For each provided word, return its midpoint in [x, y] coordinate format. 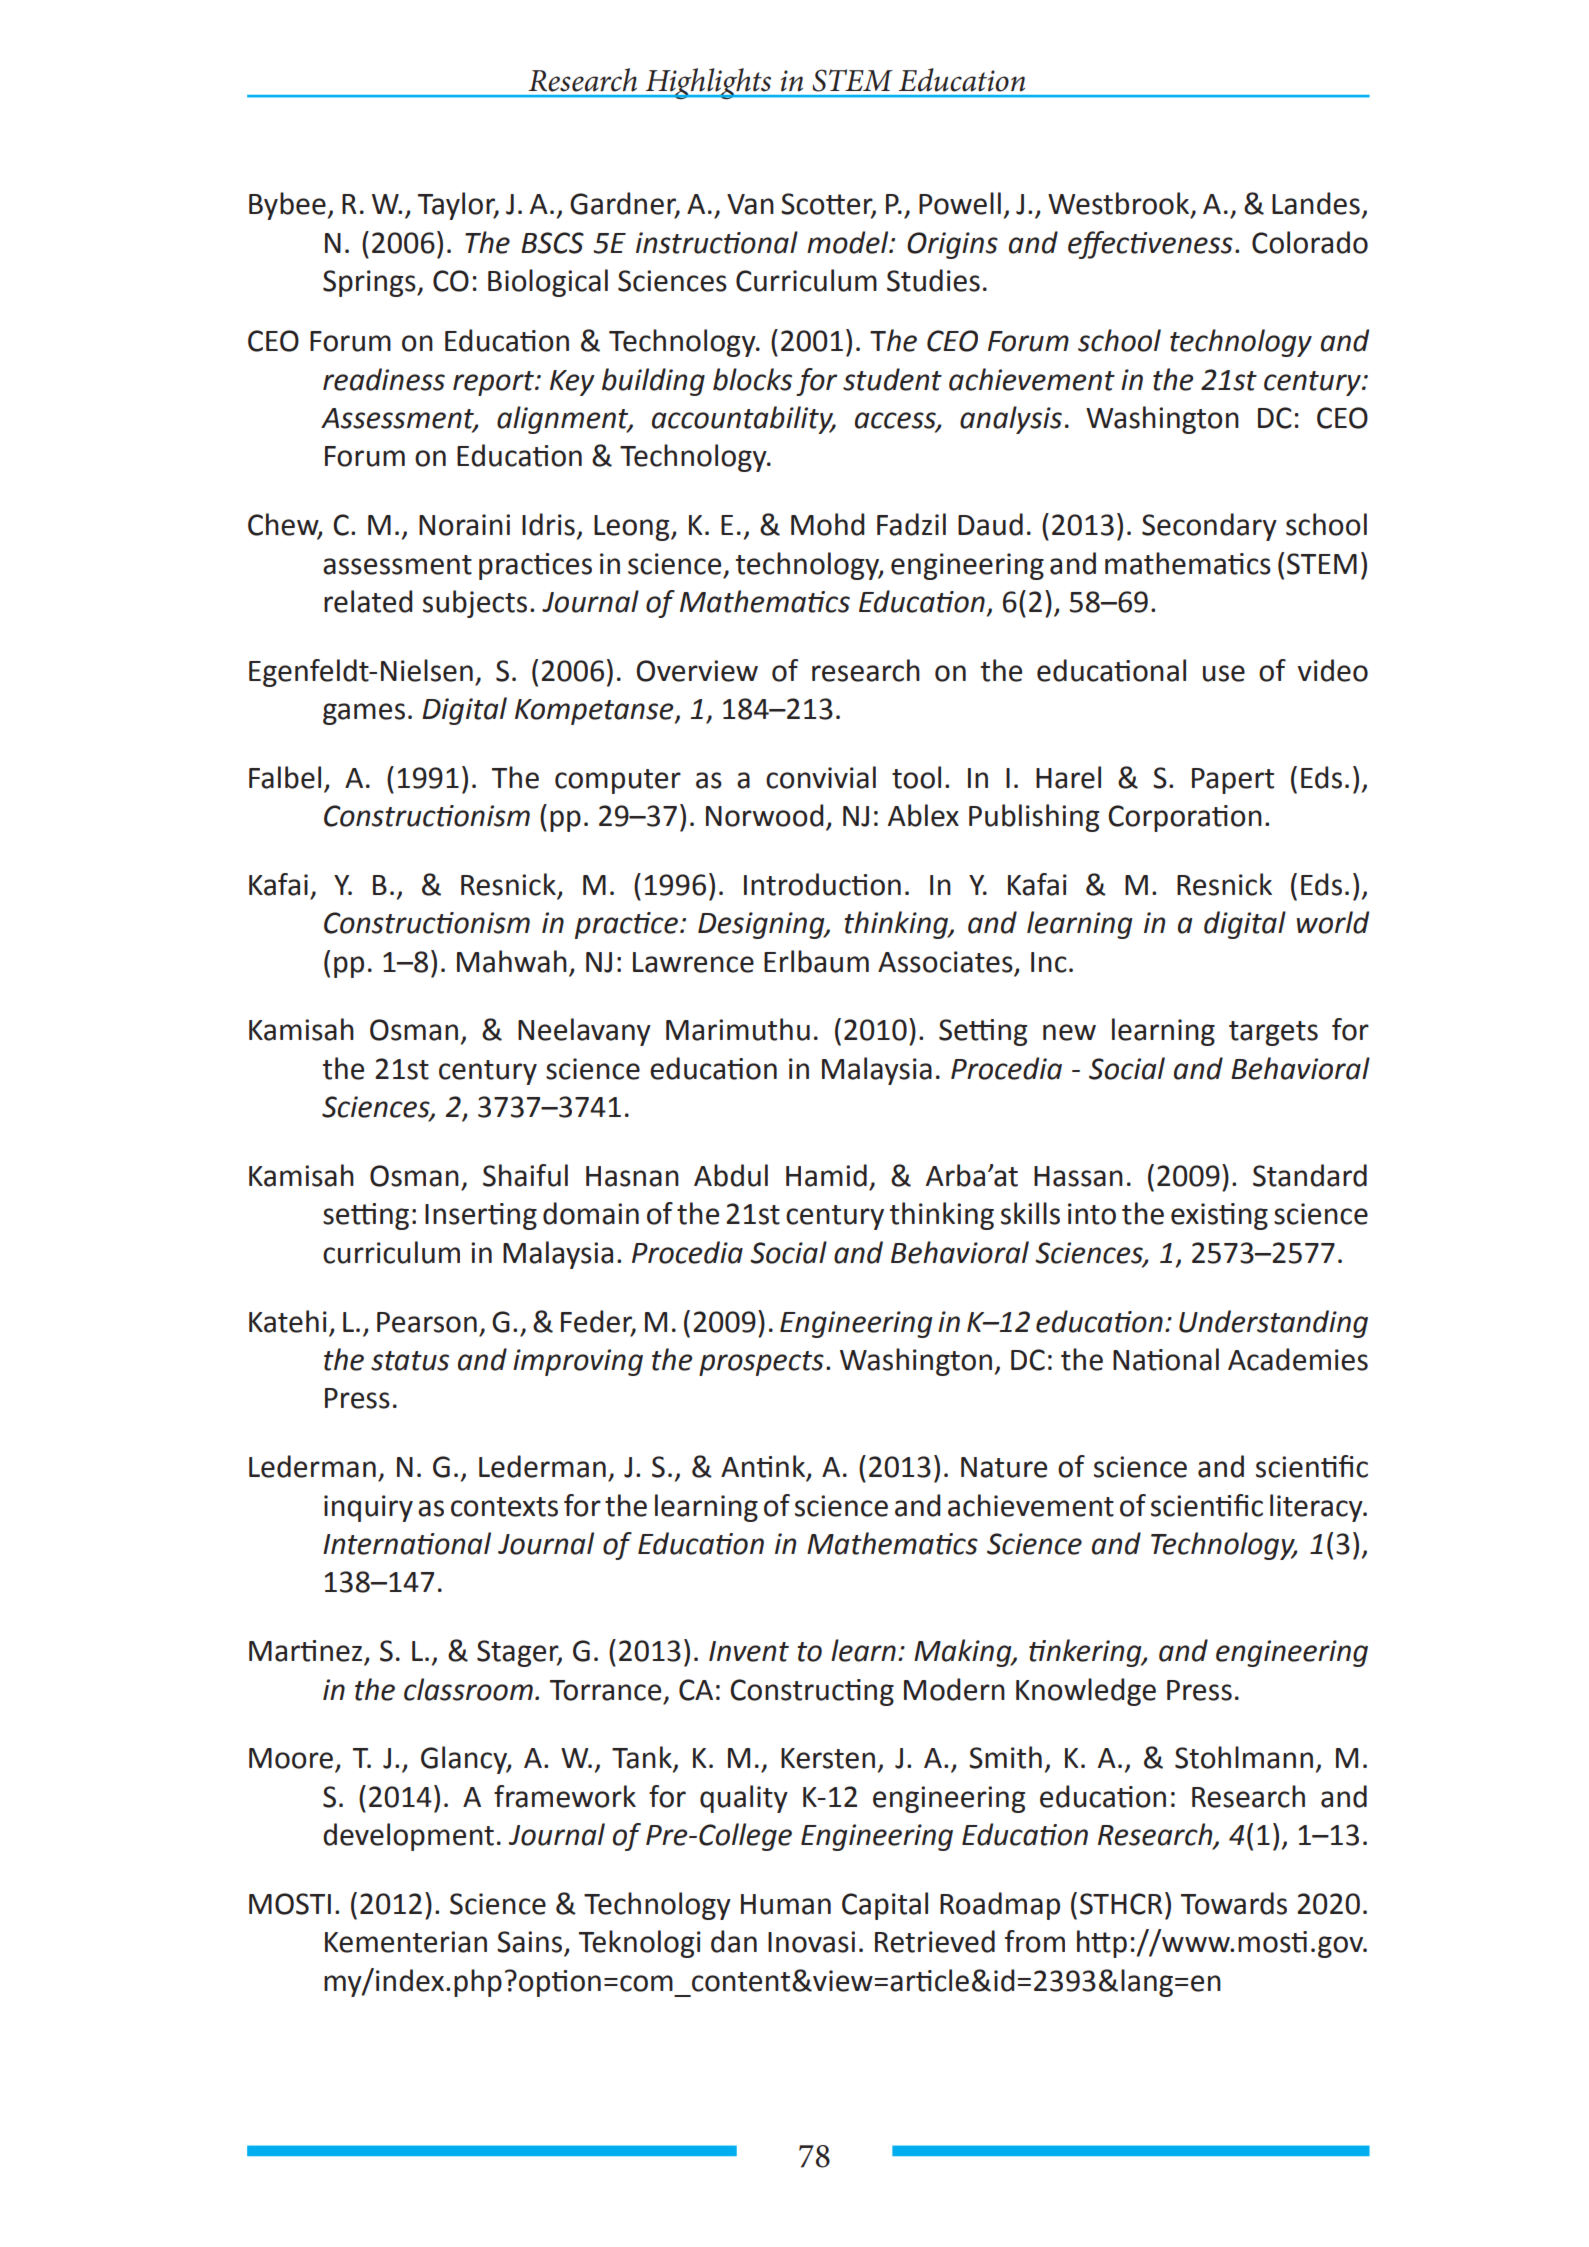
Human [786, 1904]
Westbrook [1120, 204]
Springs [370, 283]
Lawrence [693, 962]
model [849, 242]
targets [1273, 1033]
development [408, 1837]
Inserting [481, 1216]
